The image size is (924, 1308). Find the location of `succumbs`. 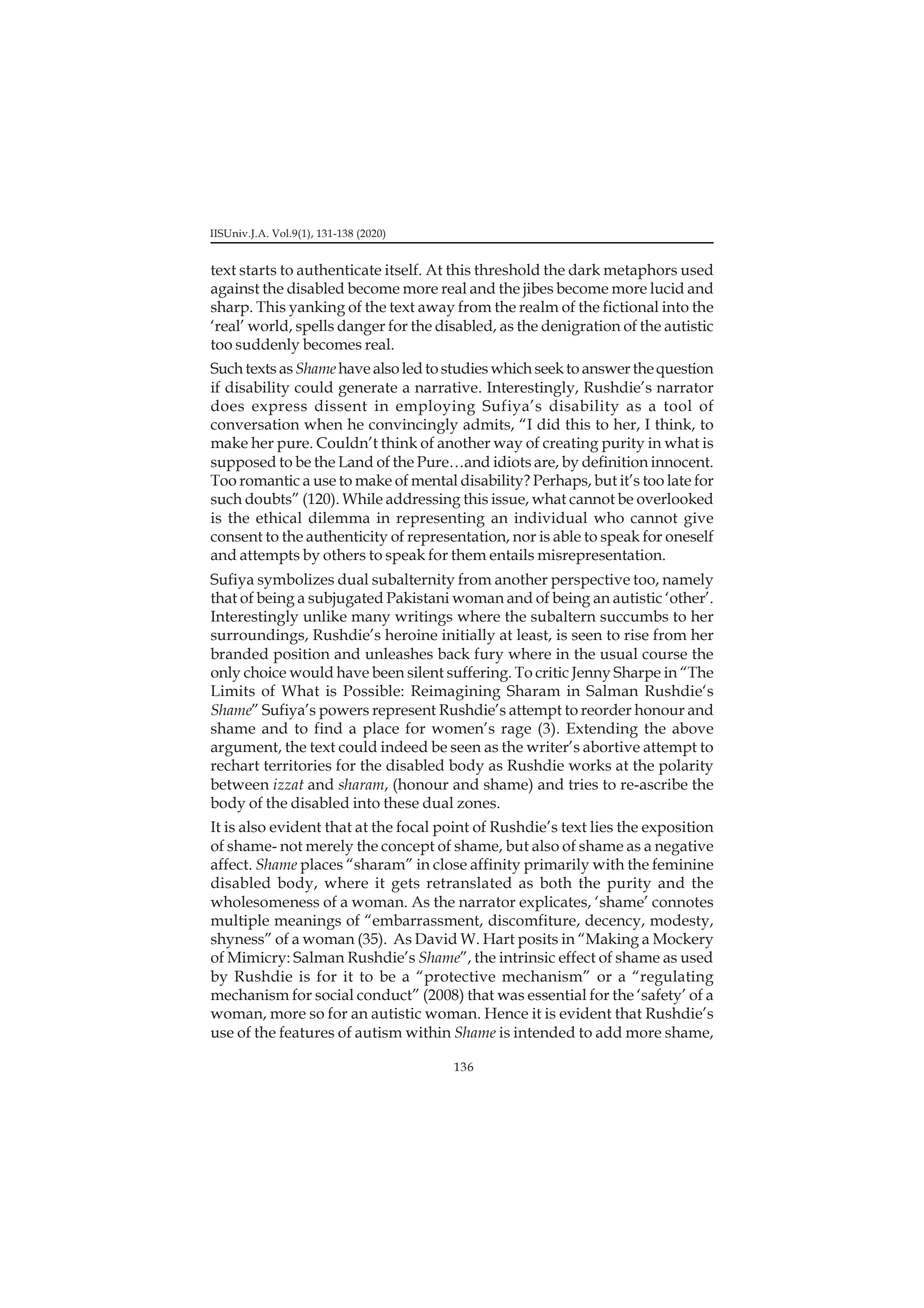

succumbs is located at coordinates (634, 616).
